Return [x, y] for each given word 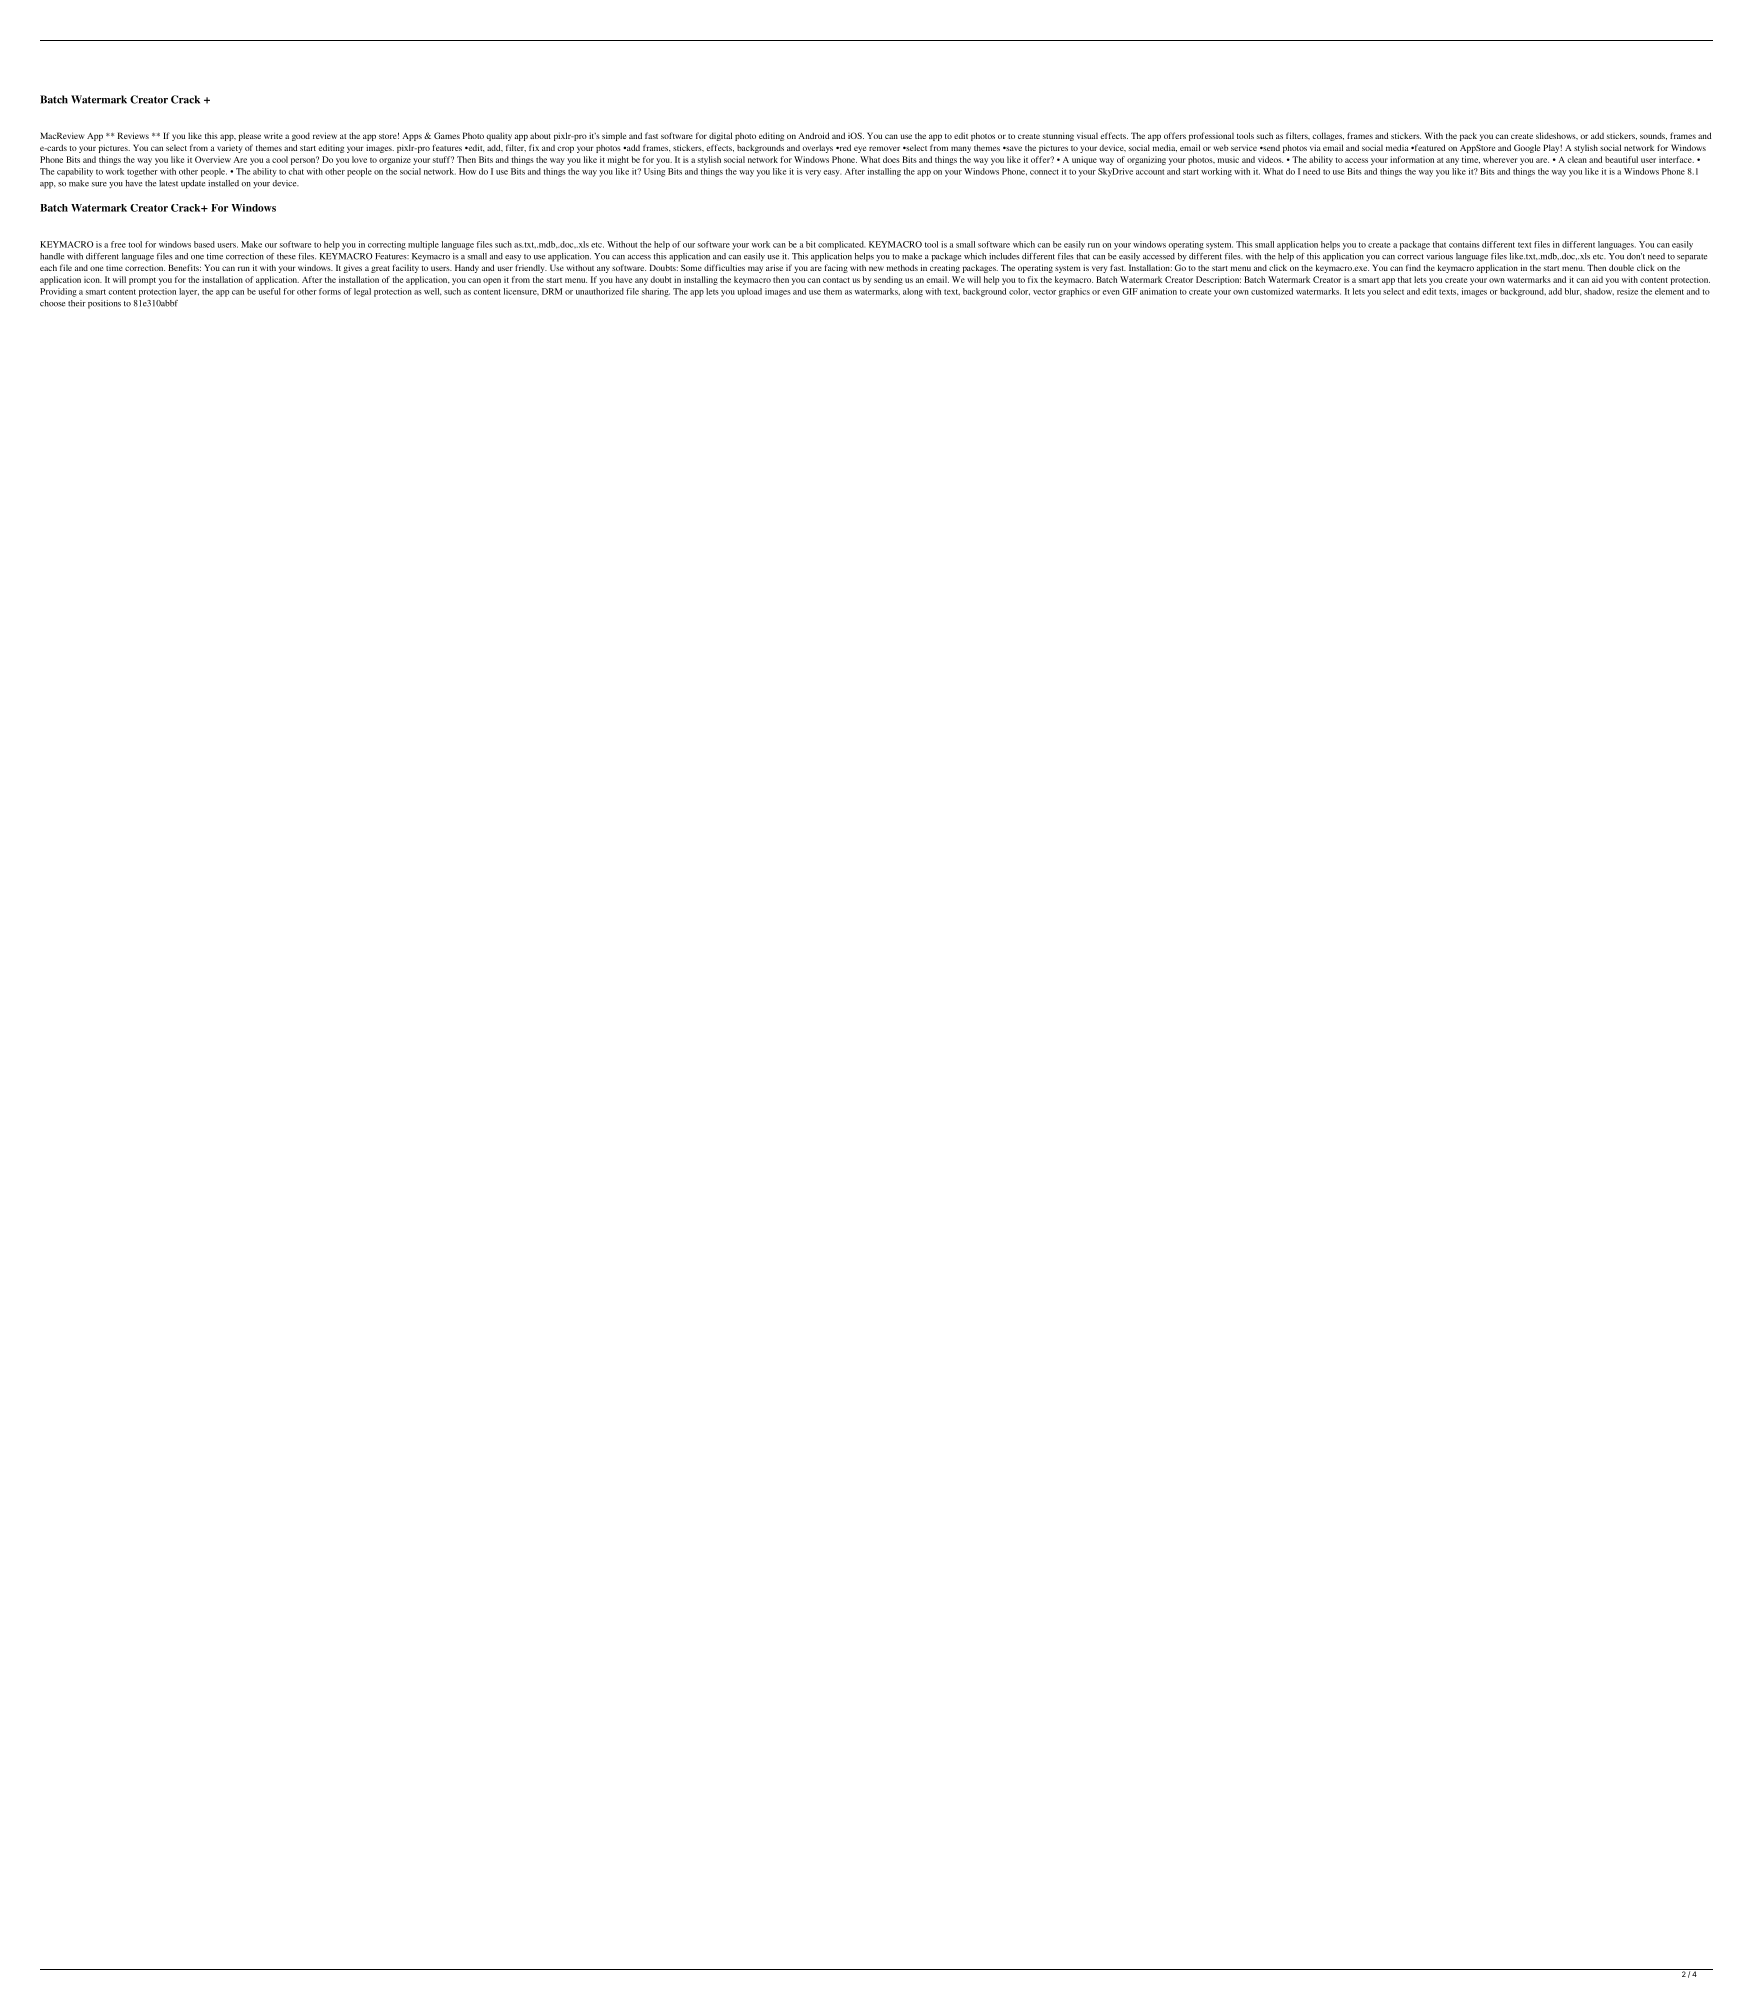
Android [813, 135]
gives [353, 268]
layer [189, 292]
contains [1464, 244]
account [1150, 172]
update [193, 184]
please [249, 136]
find [1413, 267]
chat [296, 171]
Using [654, 172]
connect [1044, 172]
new [876, 268]
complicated [841, 245]
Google [1527, 148]
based [204, 244]
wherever [1500, 159]
